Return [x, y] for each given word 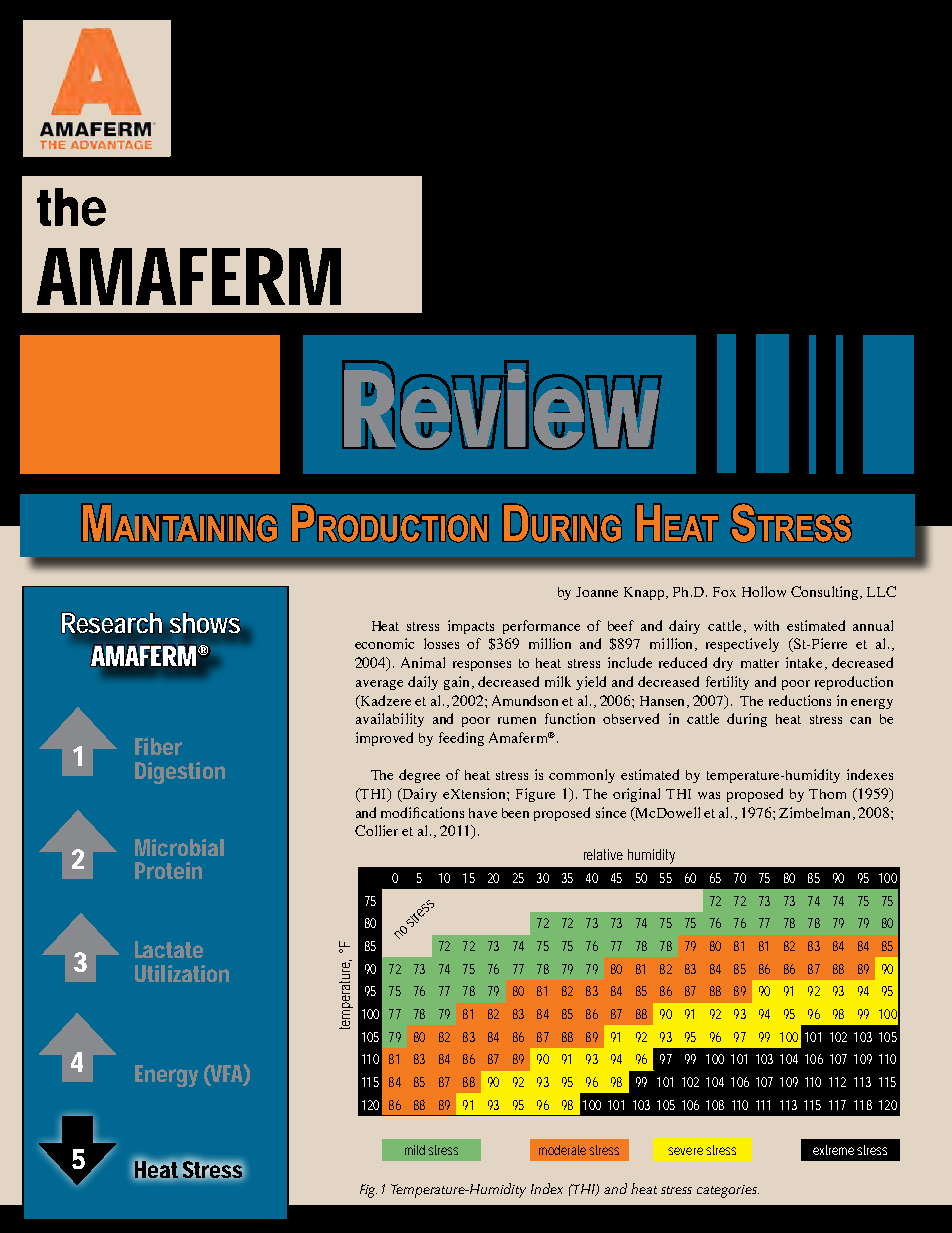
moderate [562, 1150]
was [709, 795]
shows [205, 623]
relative [603, 854]
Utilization [182, 973]
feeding [461, 739]
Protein [168, 870]
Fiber [158, 746]
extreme [833, 1150]
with [766, 625]
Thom [827, 794]
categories [728, 1191]
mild [415, 1150]
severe [685, 1151]
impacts [471, 627]
